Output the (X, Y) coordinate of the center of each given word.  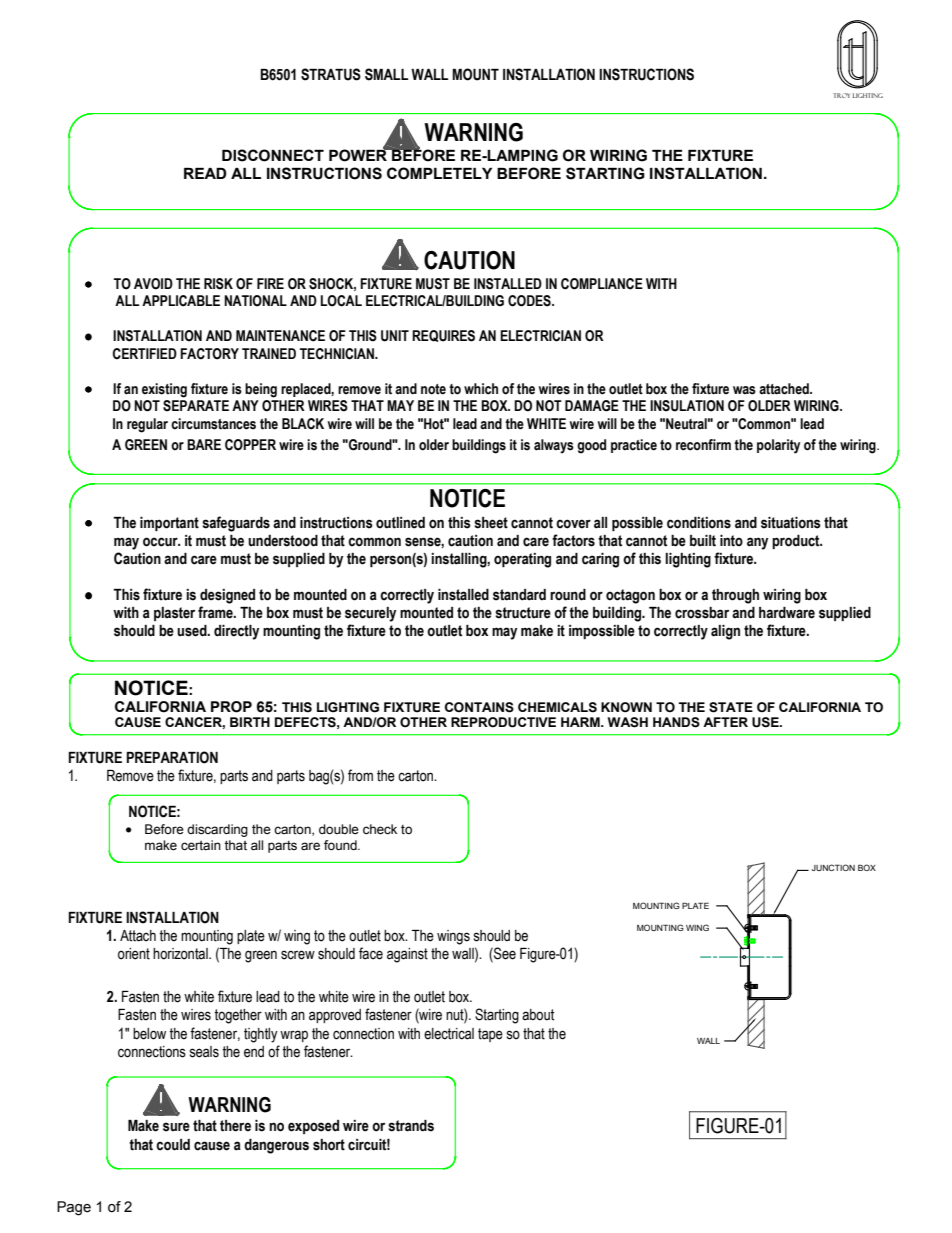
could (173, 1145)
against (407, 955)
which (481, 389)
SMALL (386, 74)
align (725, 632)
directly (236, 632)
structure (523, 613)
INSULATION (687, 406)
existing (164, 390)
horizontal (181, 954)
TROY (841, 95)
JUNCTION (833, 867)
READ (205, 173)
